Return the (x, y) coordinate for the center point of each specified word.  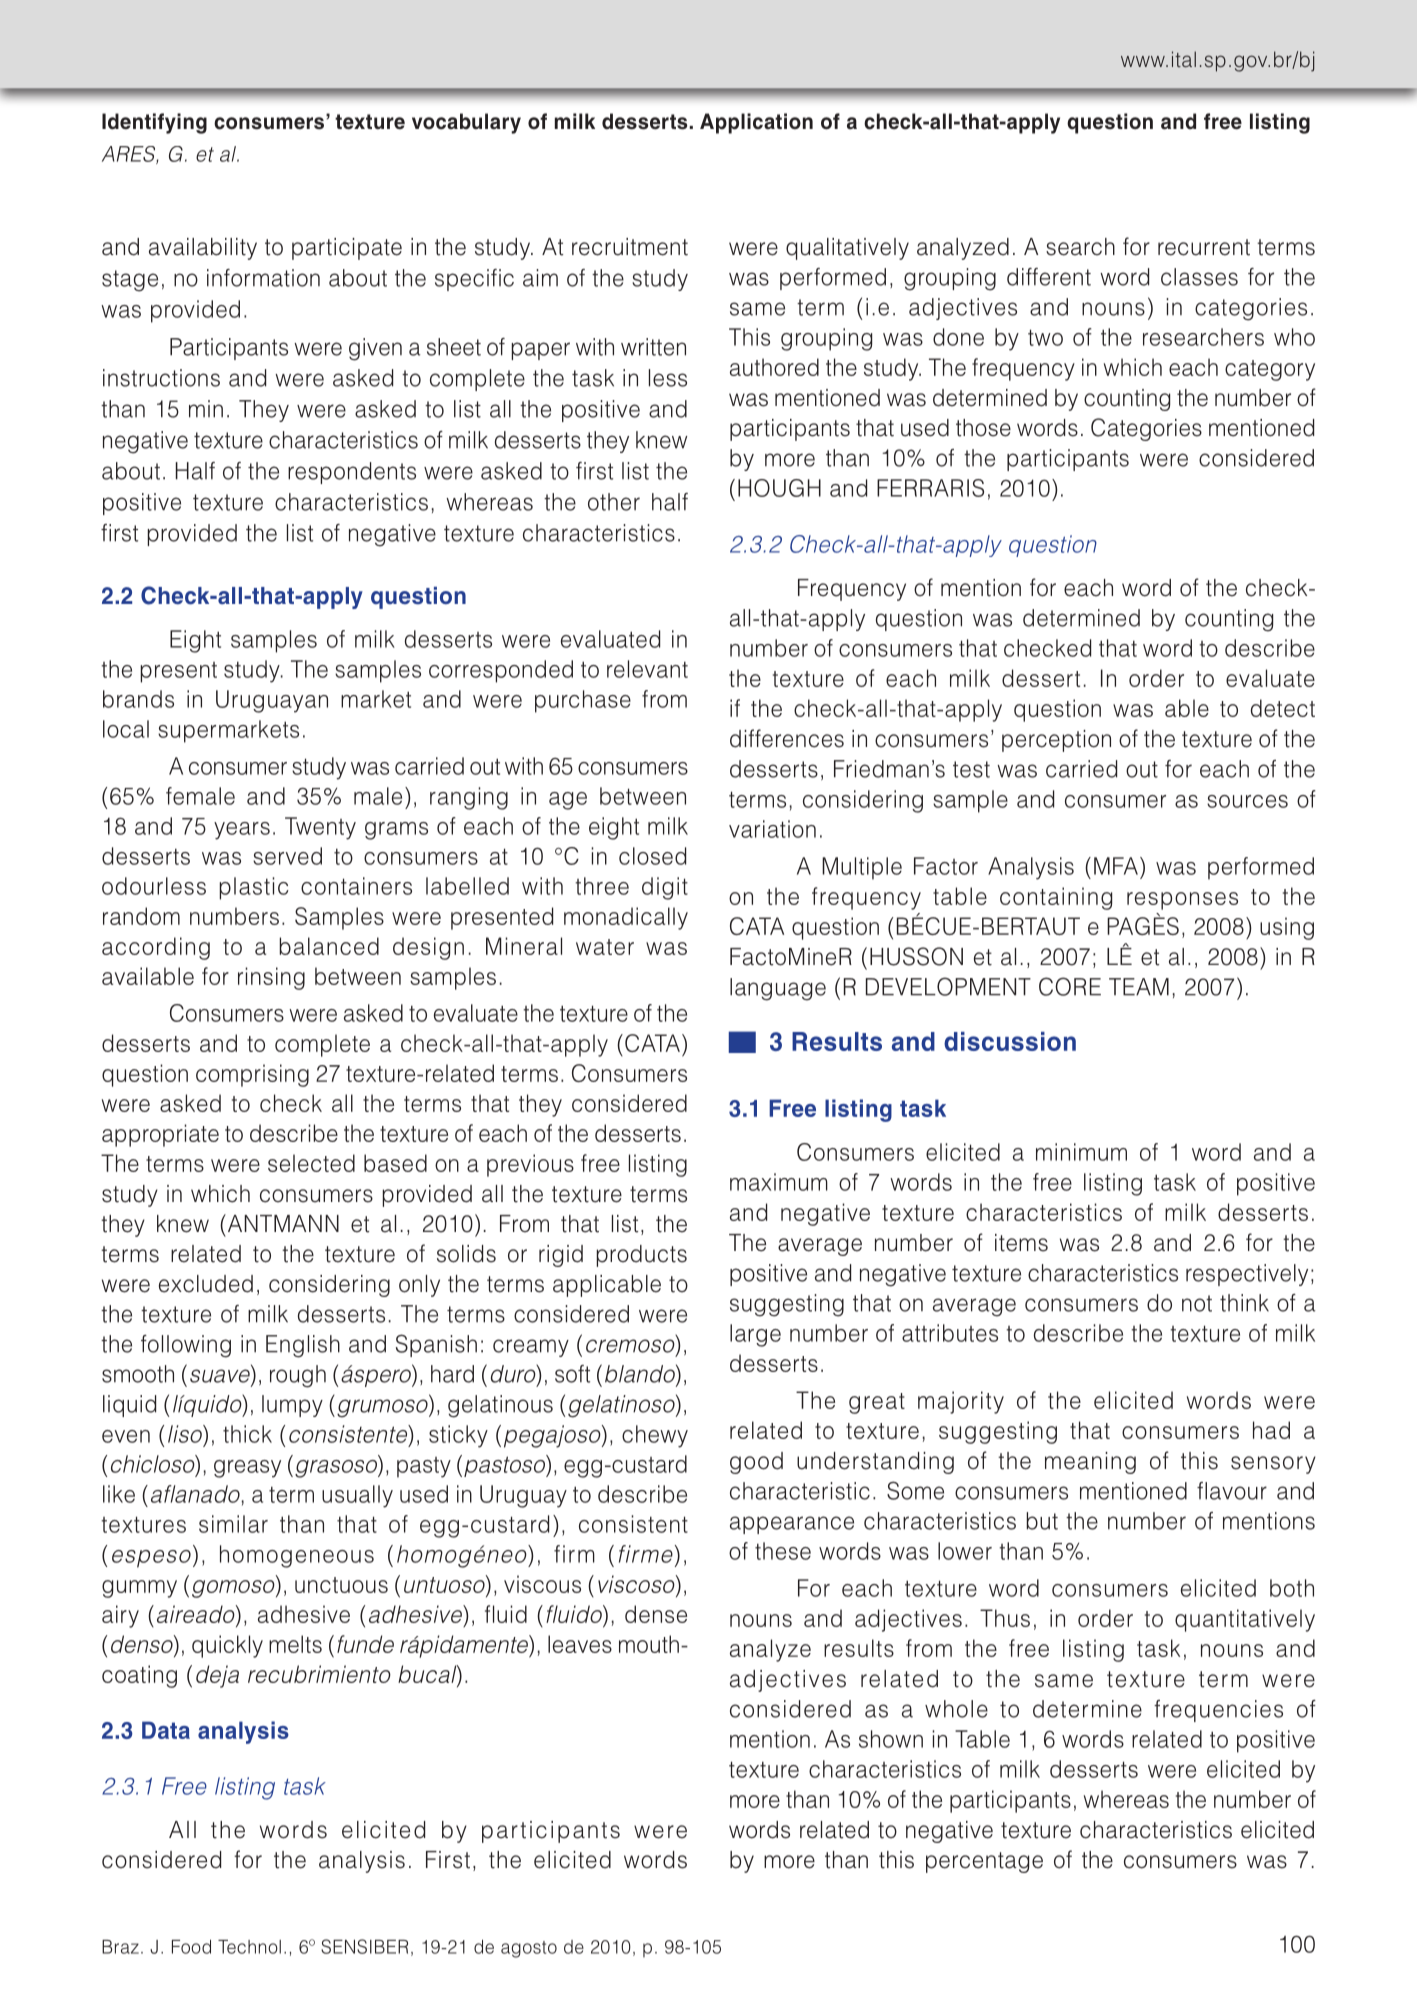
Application (756, 123)
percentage (984, 1862)
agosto (529, 1949)
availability (203, 249)
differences (787, 738)
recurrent (1204, 247)
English (303, 1346)
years (242, 831)
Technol (249, 1947)
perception (1056, 741)
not (1197, 1303)
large (755, 1335)
